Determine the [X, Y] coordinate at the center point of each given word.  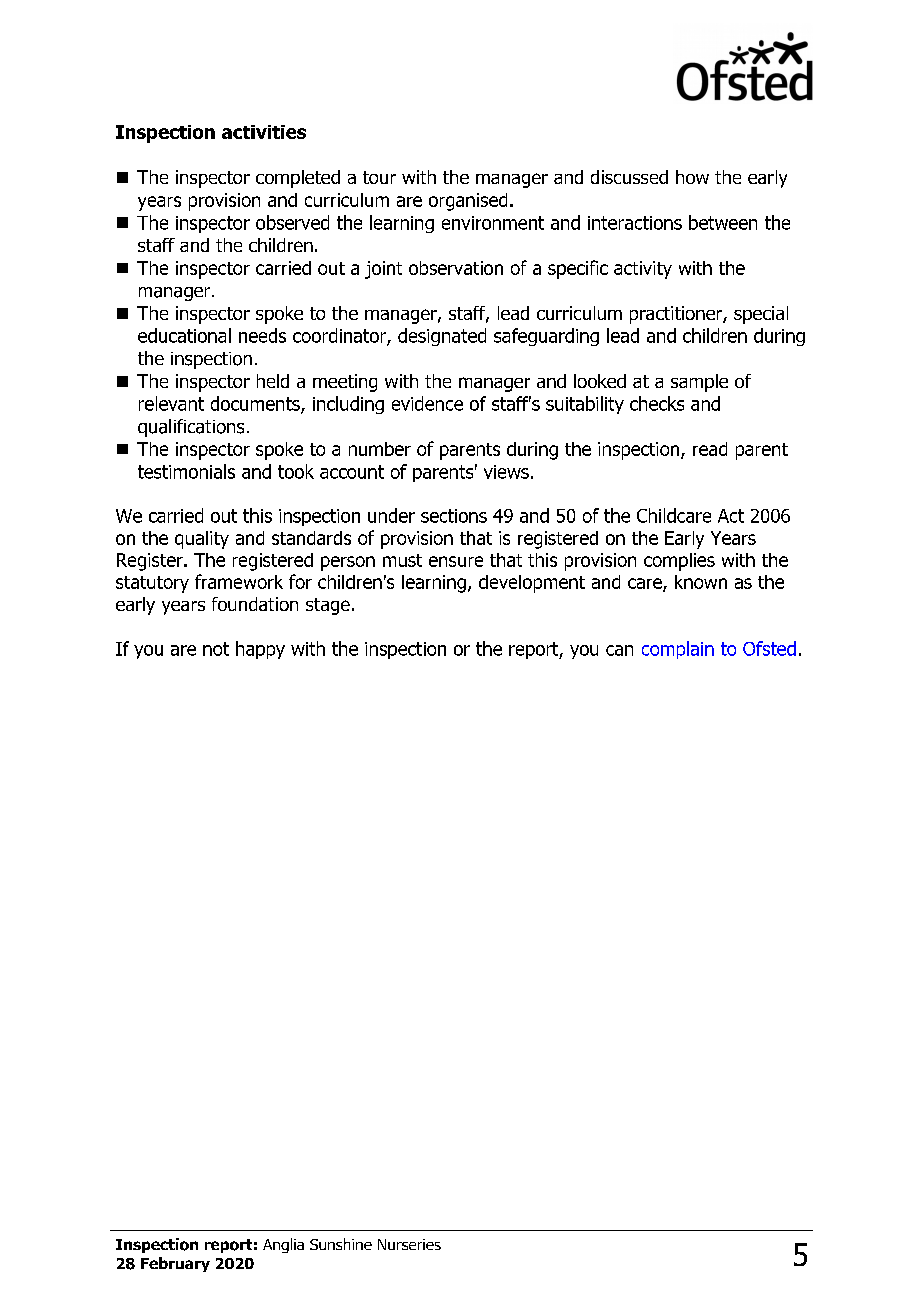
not [216, 649]
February [175, 1264]
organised [468, 202]
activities [264, 132]
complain [678, 650]
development [532, 584]
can [619, 650]
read [710, 449]
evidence [427, 403]
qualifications [191, 428]
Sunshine [341, 1244]
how [692, 177]
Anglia [283, 1245]
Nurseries [409, 1244]
